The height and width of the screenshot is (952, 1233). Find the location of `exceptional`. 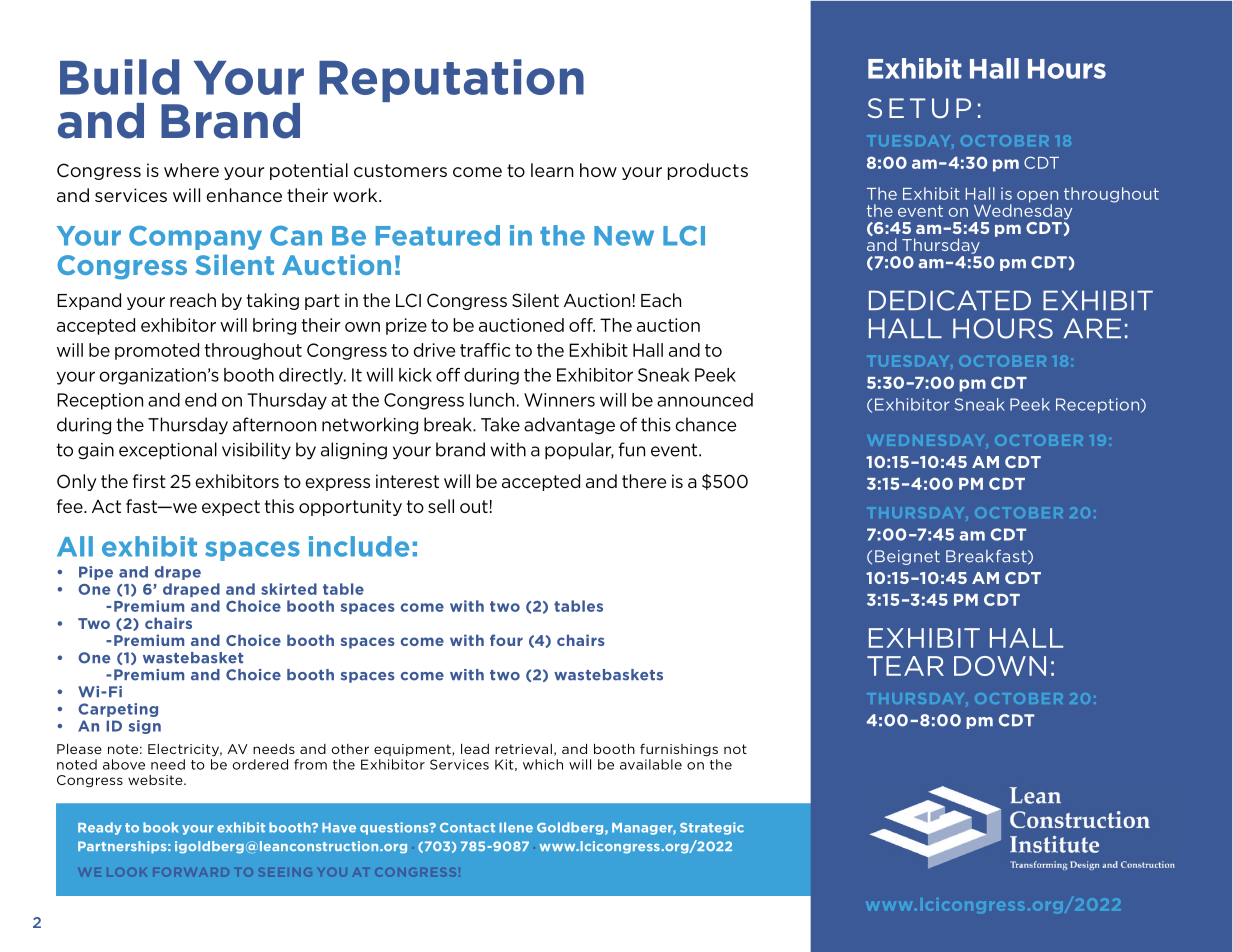

exceptional is located at coordinates (168, 451).
